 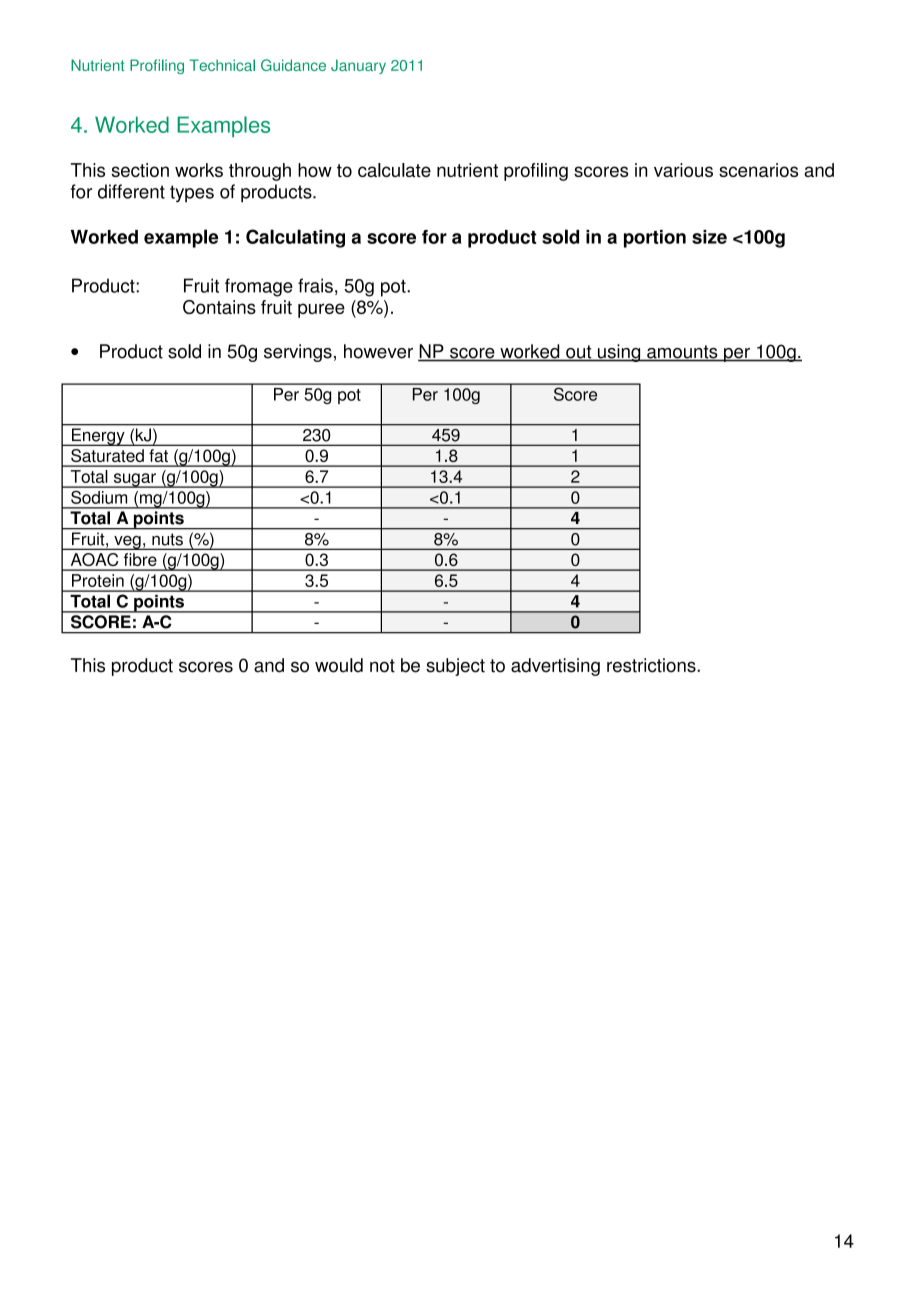 I want to click on portion, so click(x=655, y=239).
